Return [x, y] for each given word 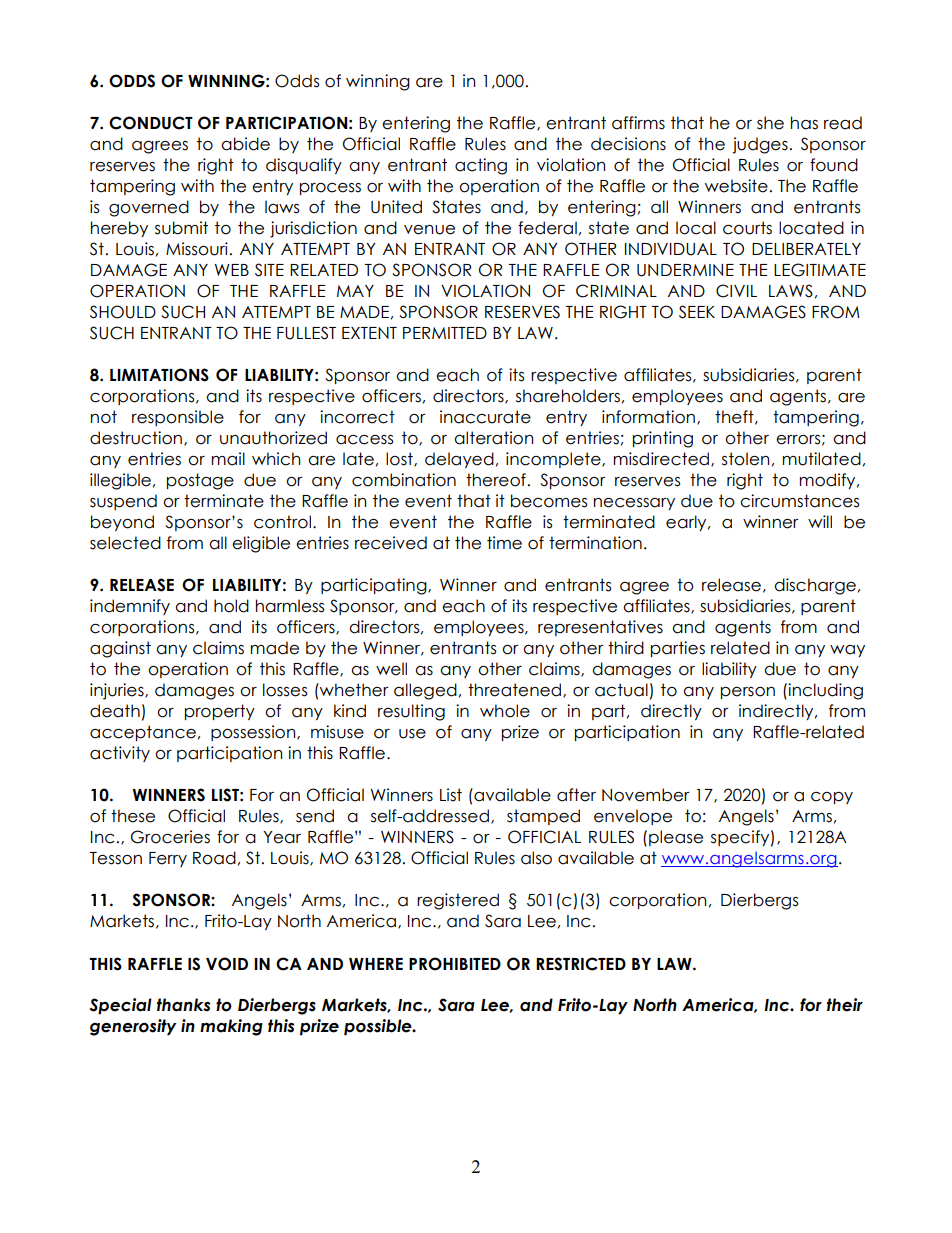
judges [760, 145]
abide [245, 144]
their [845, 1005]
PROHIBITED [455, 964]
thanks [183, 1005]
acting [481, 166]
